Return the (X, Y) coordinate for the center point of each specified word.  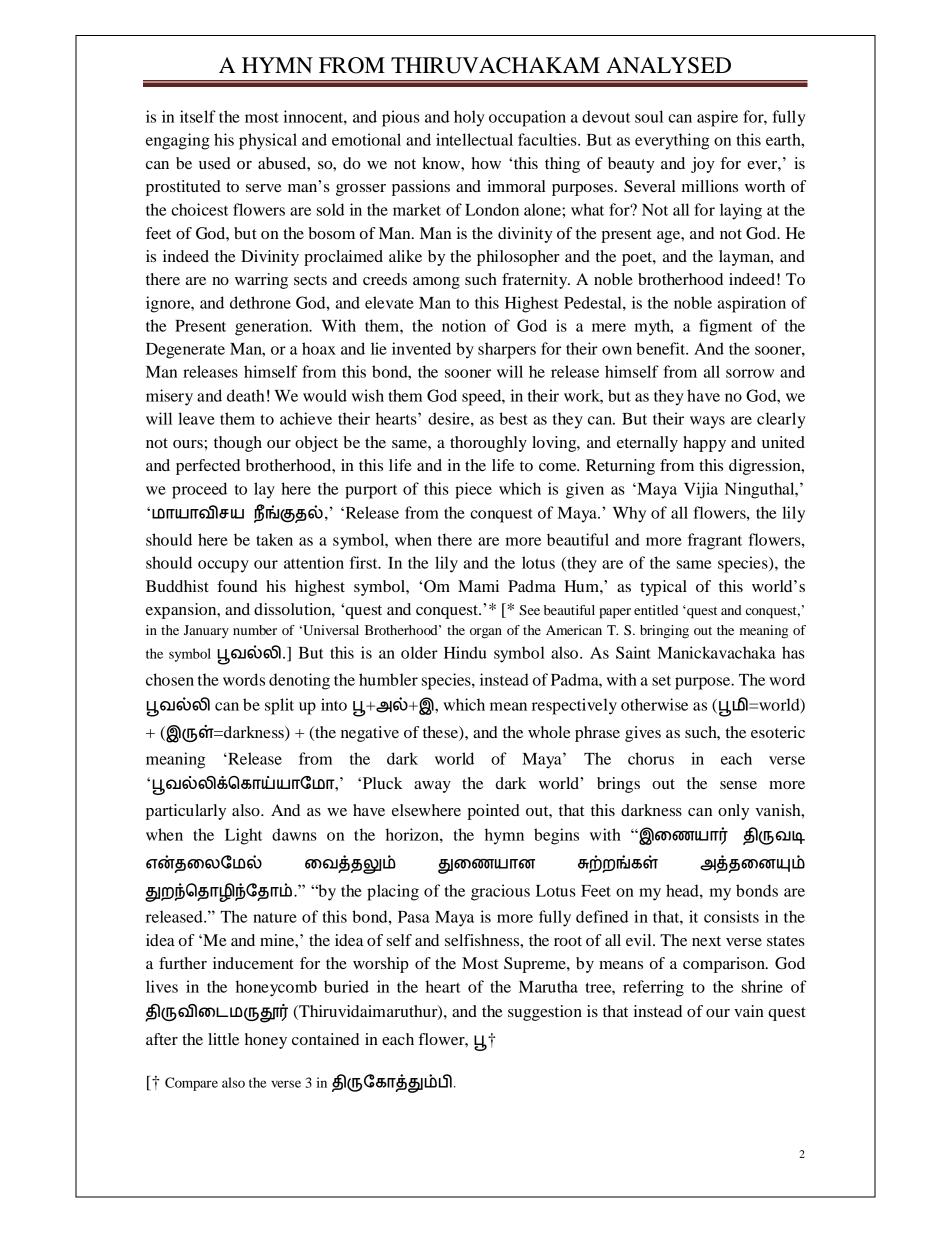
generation (273, 327)
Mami (478, 586)
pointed (493, 812)
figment (726, 327)
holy (469, 118)
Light (243, 836)
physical (268, 141)
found (237, 586)
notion (464, 325)
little (223, 1039)
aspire (717, 118)
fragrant (715, 541)
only (733, 812)
